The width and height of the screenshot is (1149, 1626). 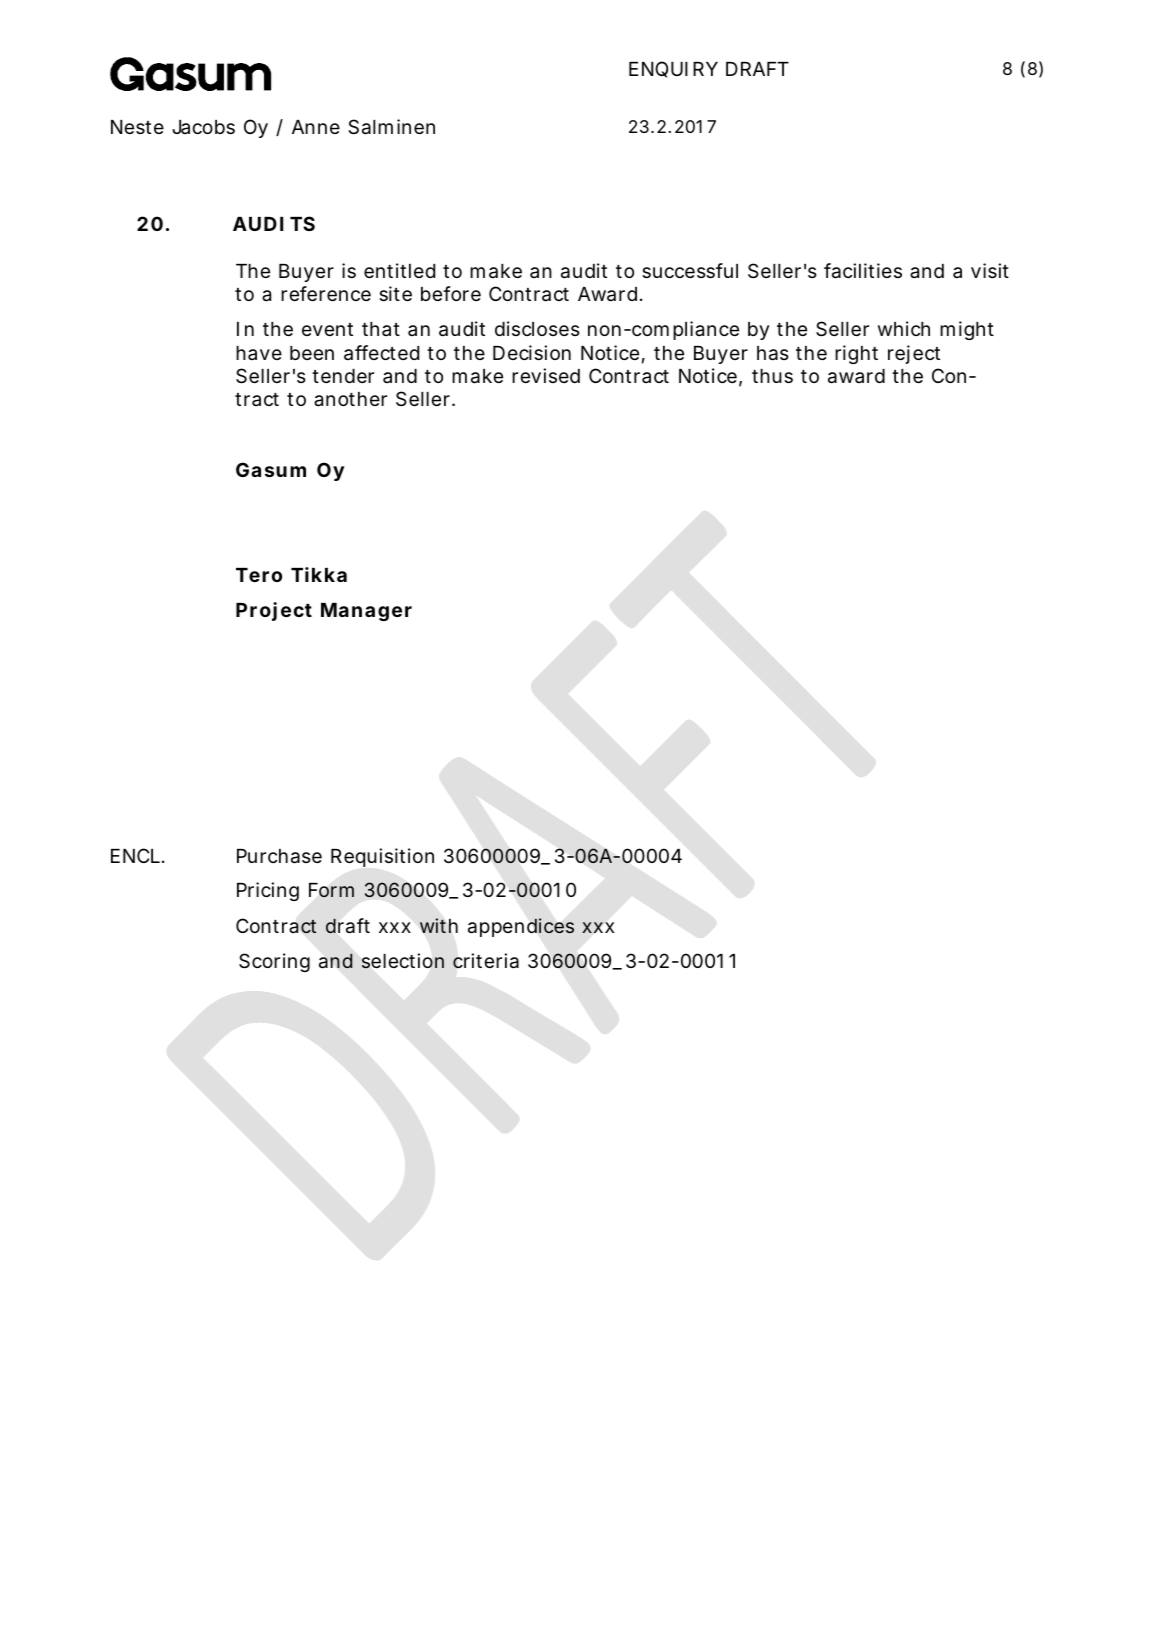 I want to click on appendices, so click(x=521, y=927).
